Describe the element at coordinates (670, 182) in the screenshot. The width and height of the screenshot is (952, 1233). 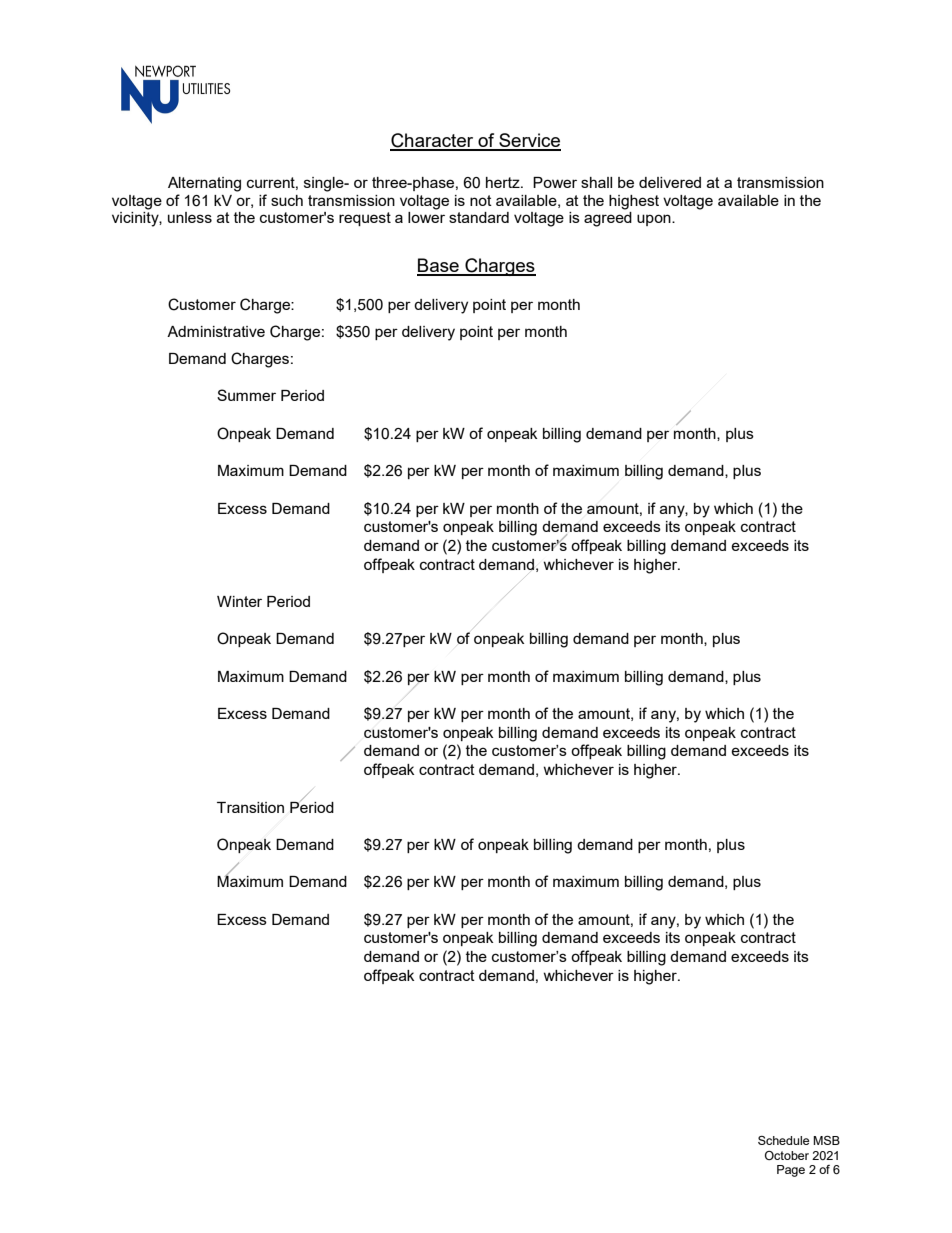
I see `delivered` at that location.
